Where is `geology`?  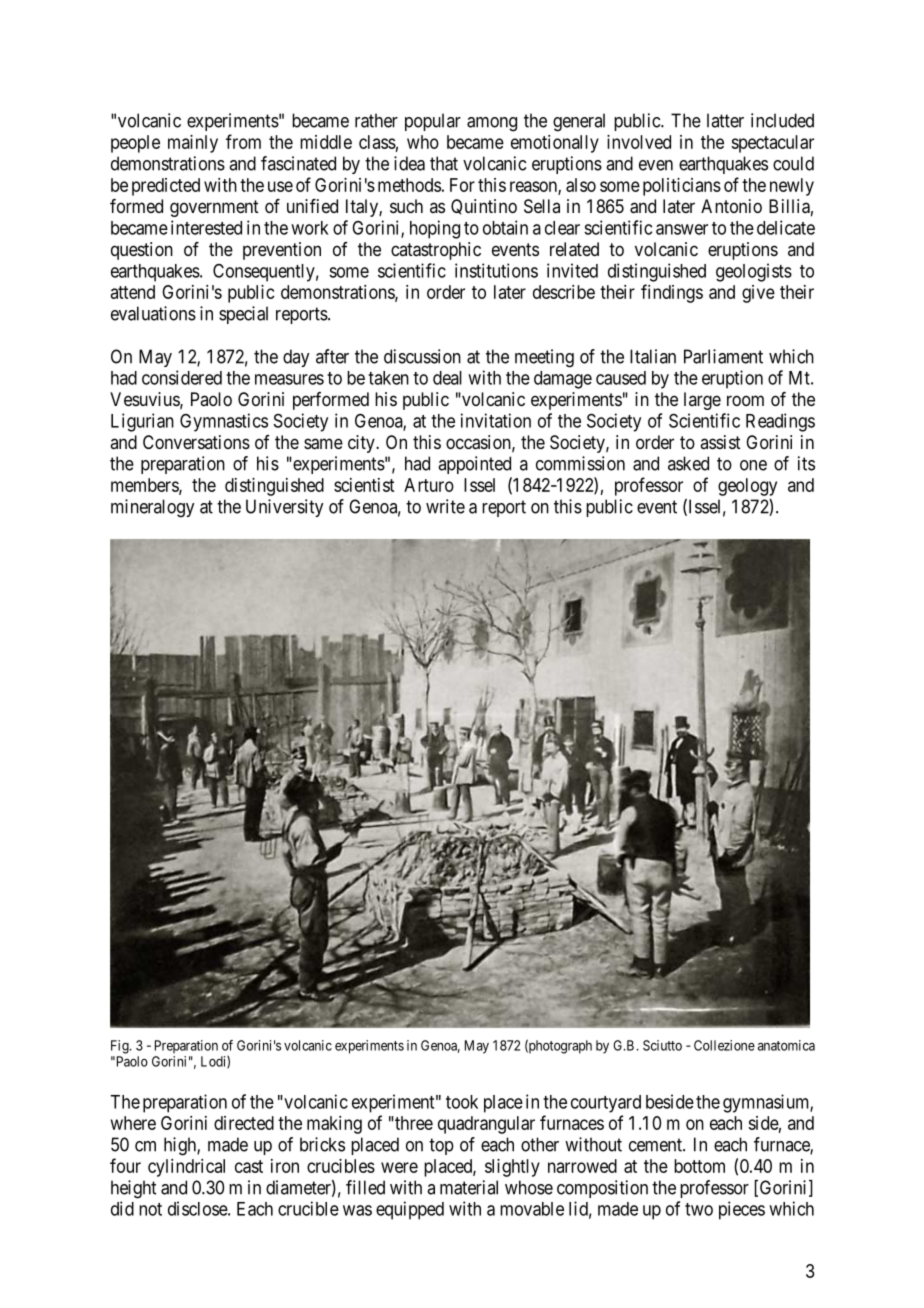 geology is located at coordinates (747, 487).
